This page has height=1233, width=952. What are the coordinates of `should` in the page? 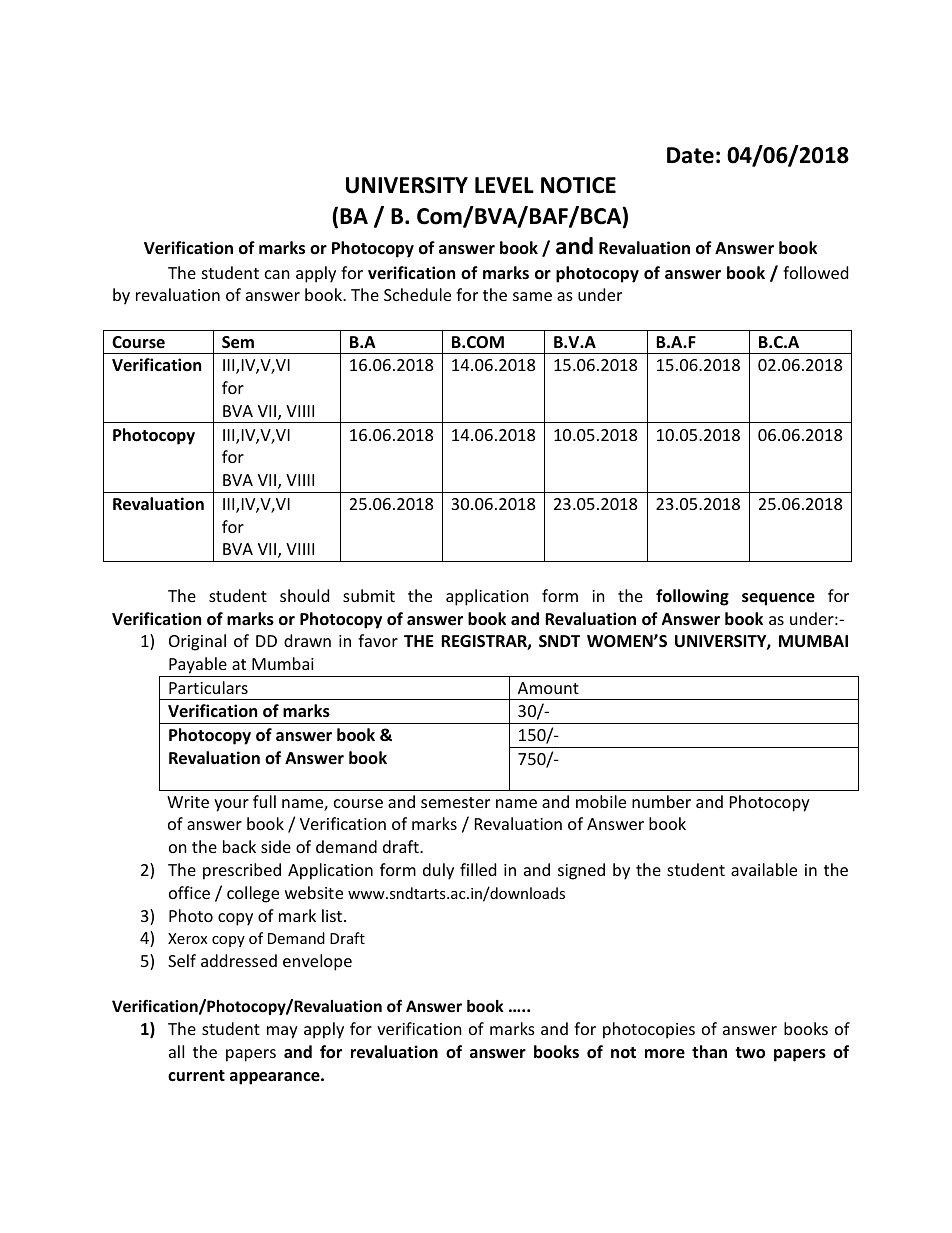 It's located at (304, 595).
